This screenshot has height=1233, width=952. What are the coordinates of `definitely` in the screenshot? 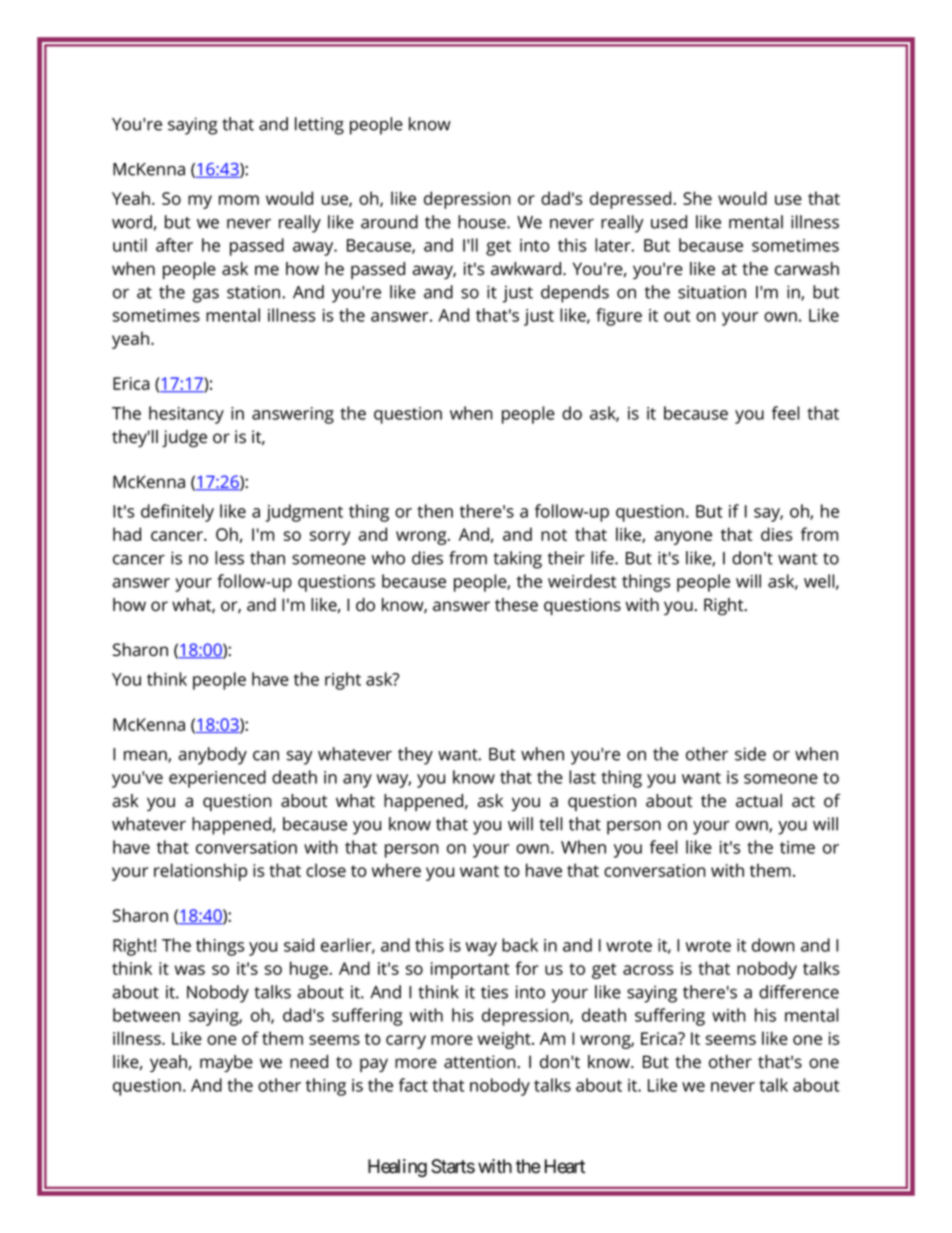 It's located at (177, 513).
